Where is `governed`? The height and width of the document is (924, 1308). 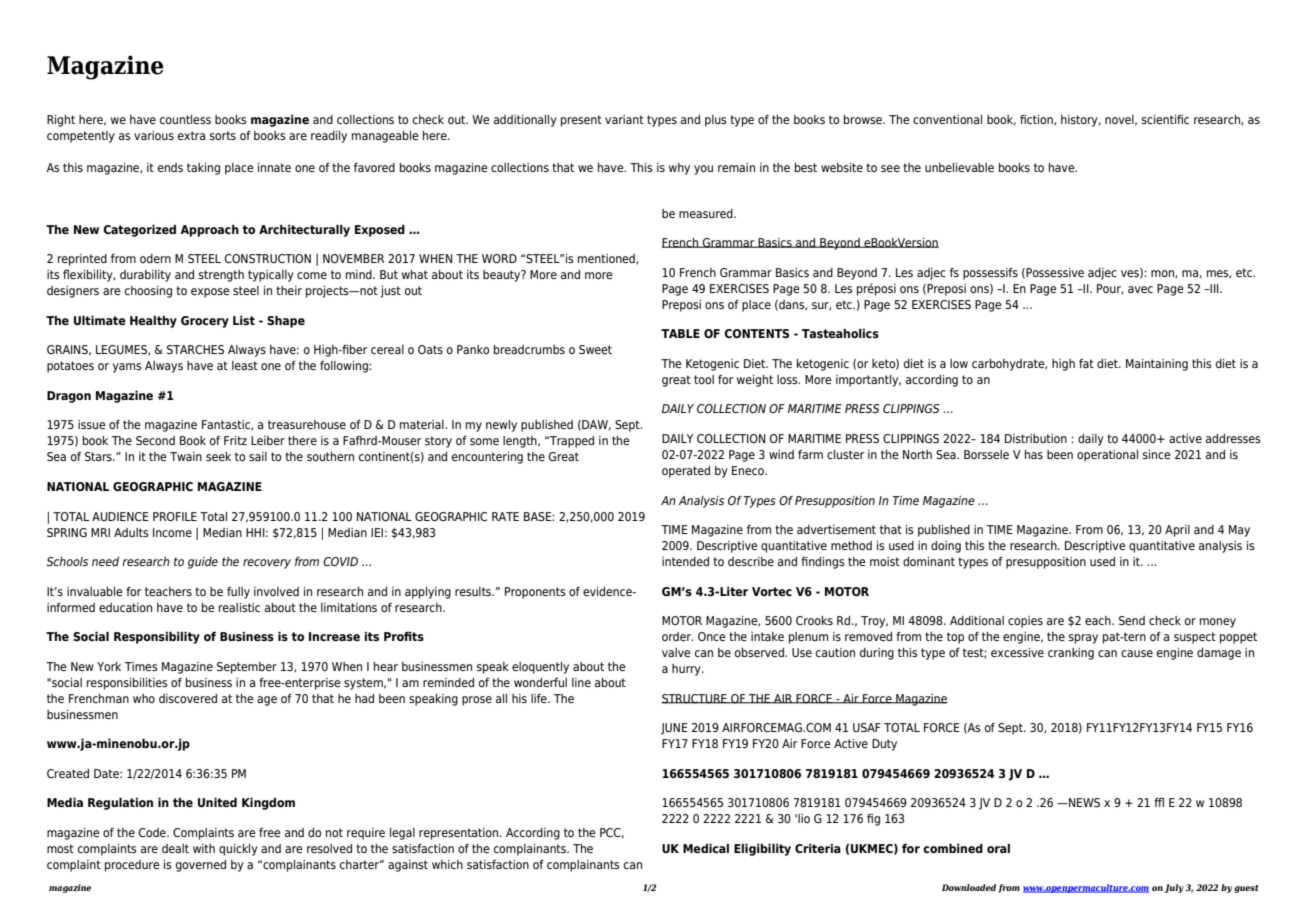
governed is located at coordinates (201, 866).
